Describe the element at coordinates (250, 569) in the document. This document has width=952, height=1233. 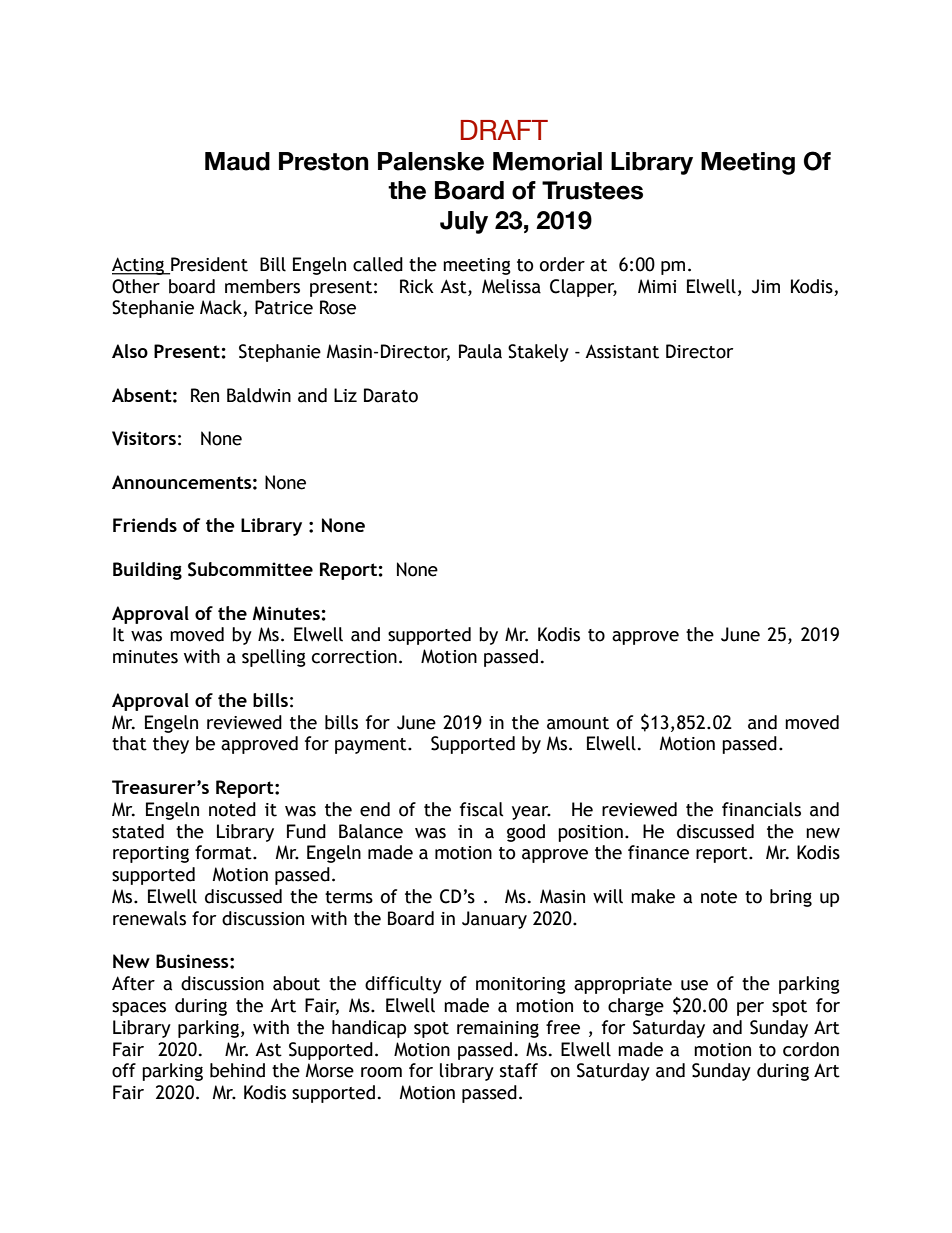
I see `Subcommittee` at that location.
